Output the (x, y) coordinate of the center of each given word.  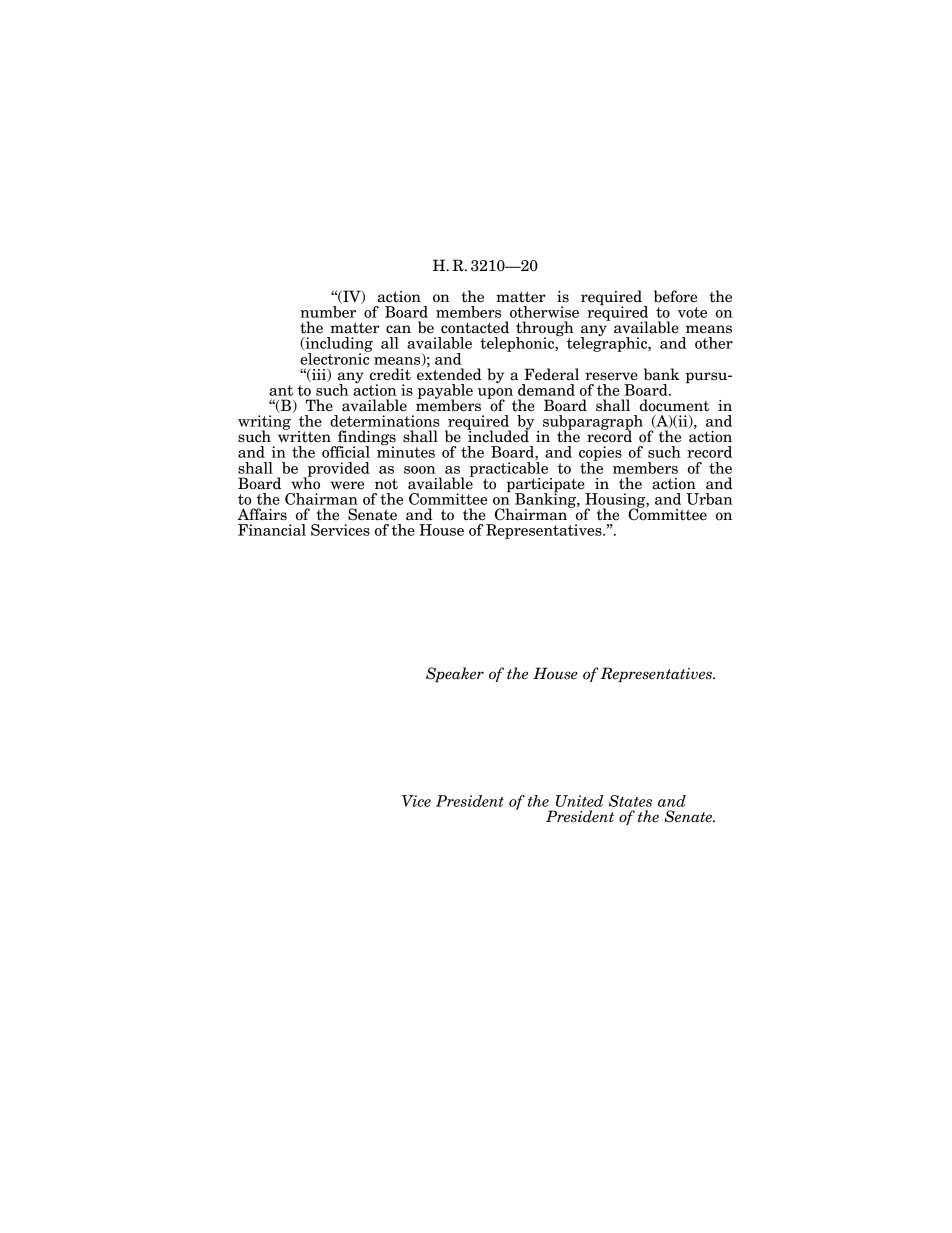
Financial (272, 530)
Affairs (262, 514)
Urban (709, 499)
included (498, 435)
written (304, 436)
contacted (475, 327)
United (579, 801)
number (328, 312)
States (630, 801)
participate (547, 486)
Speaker (455, 675)
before (675, 296)
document (674, 405)
